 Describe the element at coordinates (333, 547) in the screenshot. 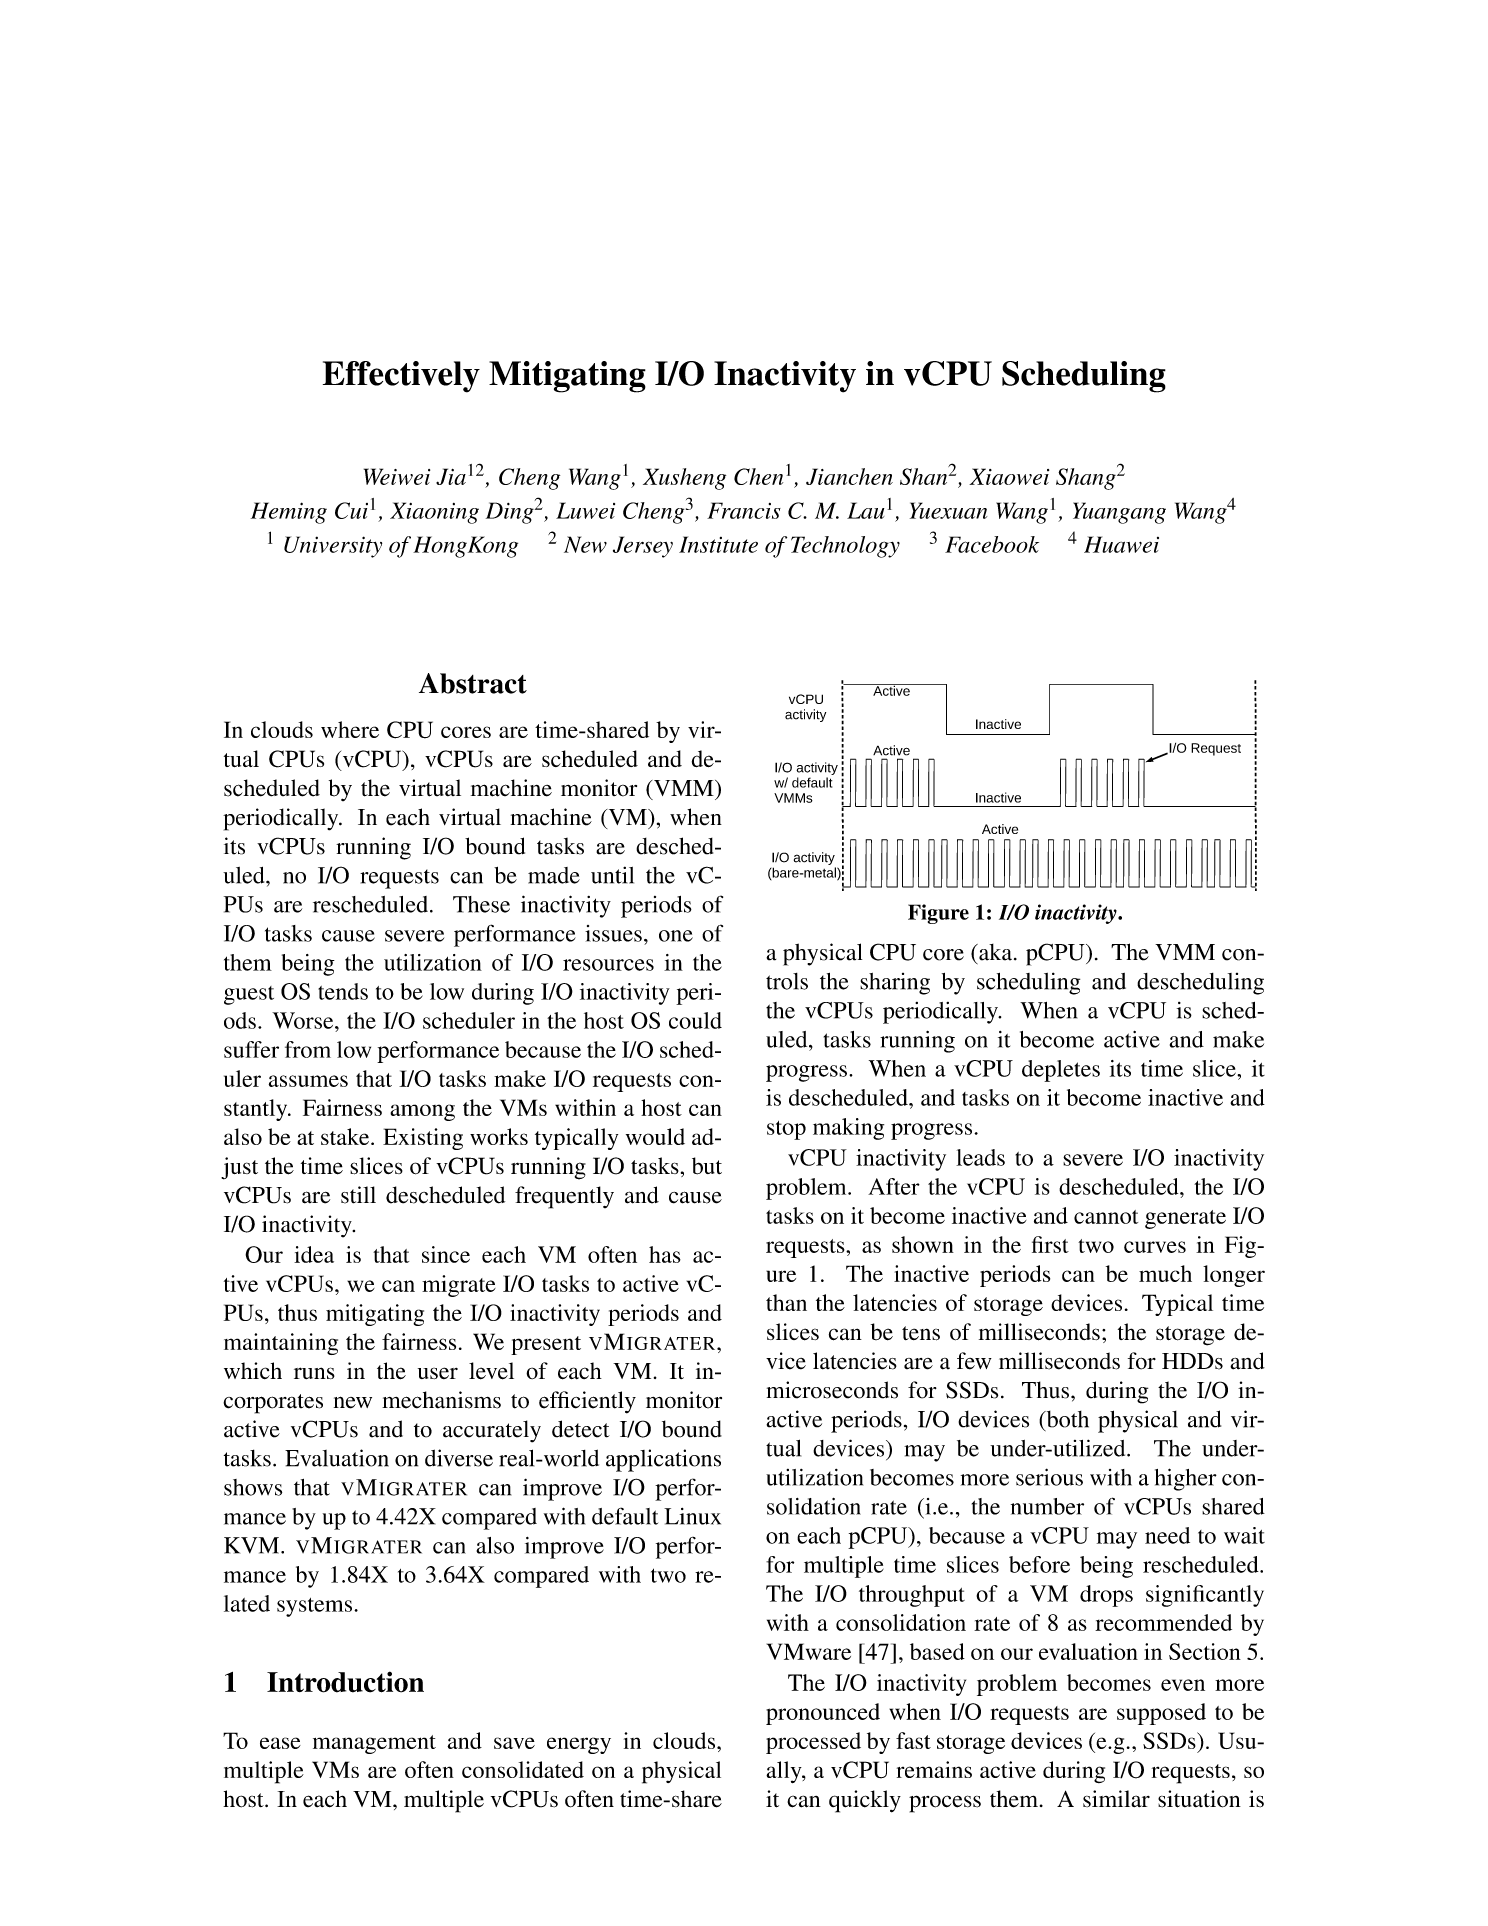

I see `University` at that location.
